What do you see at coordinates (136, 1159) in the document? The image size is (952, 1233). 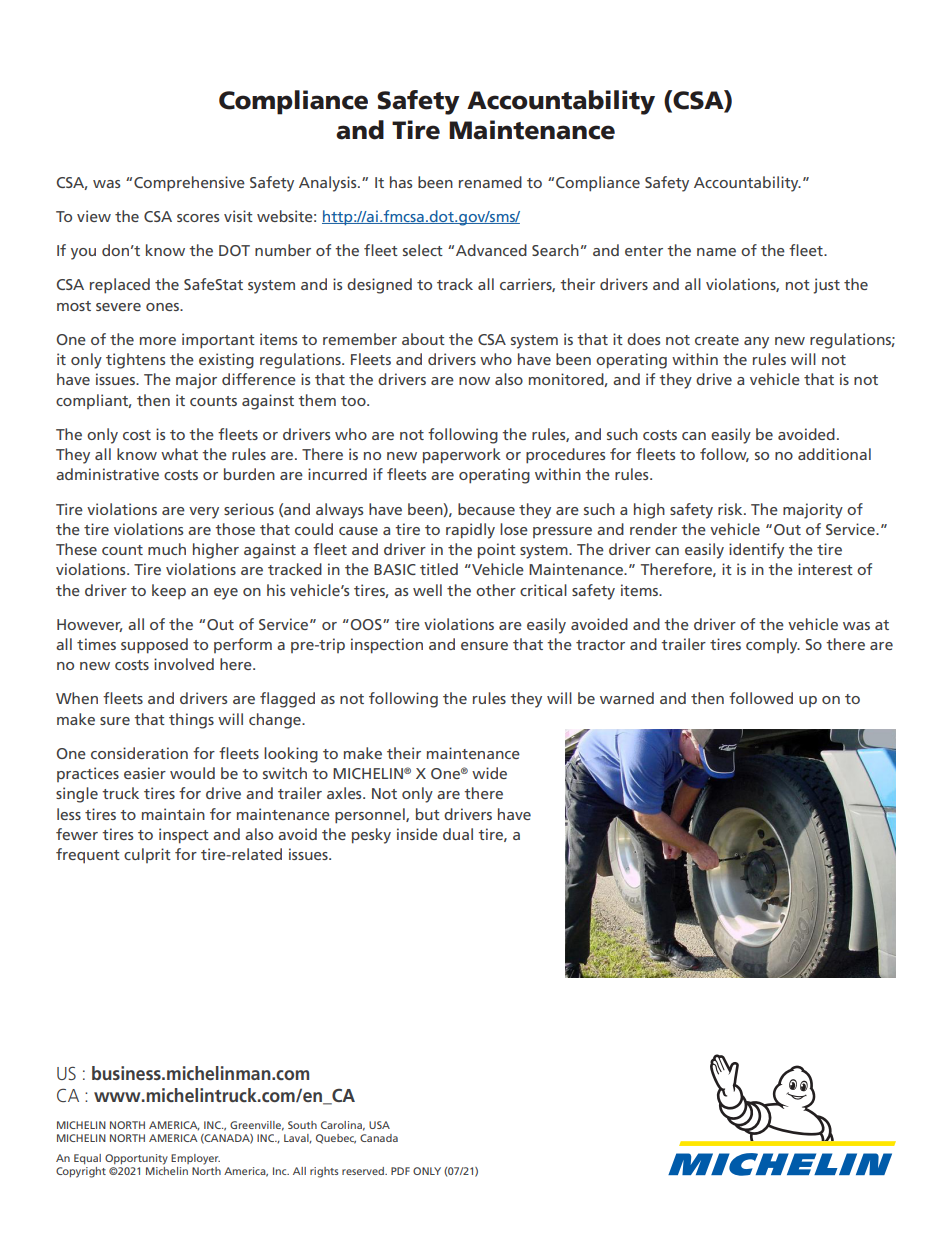 I see `Opportunity` at bounding box center [136, 1159].
